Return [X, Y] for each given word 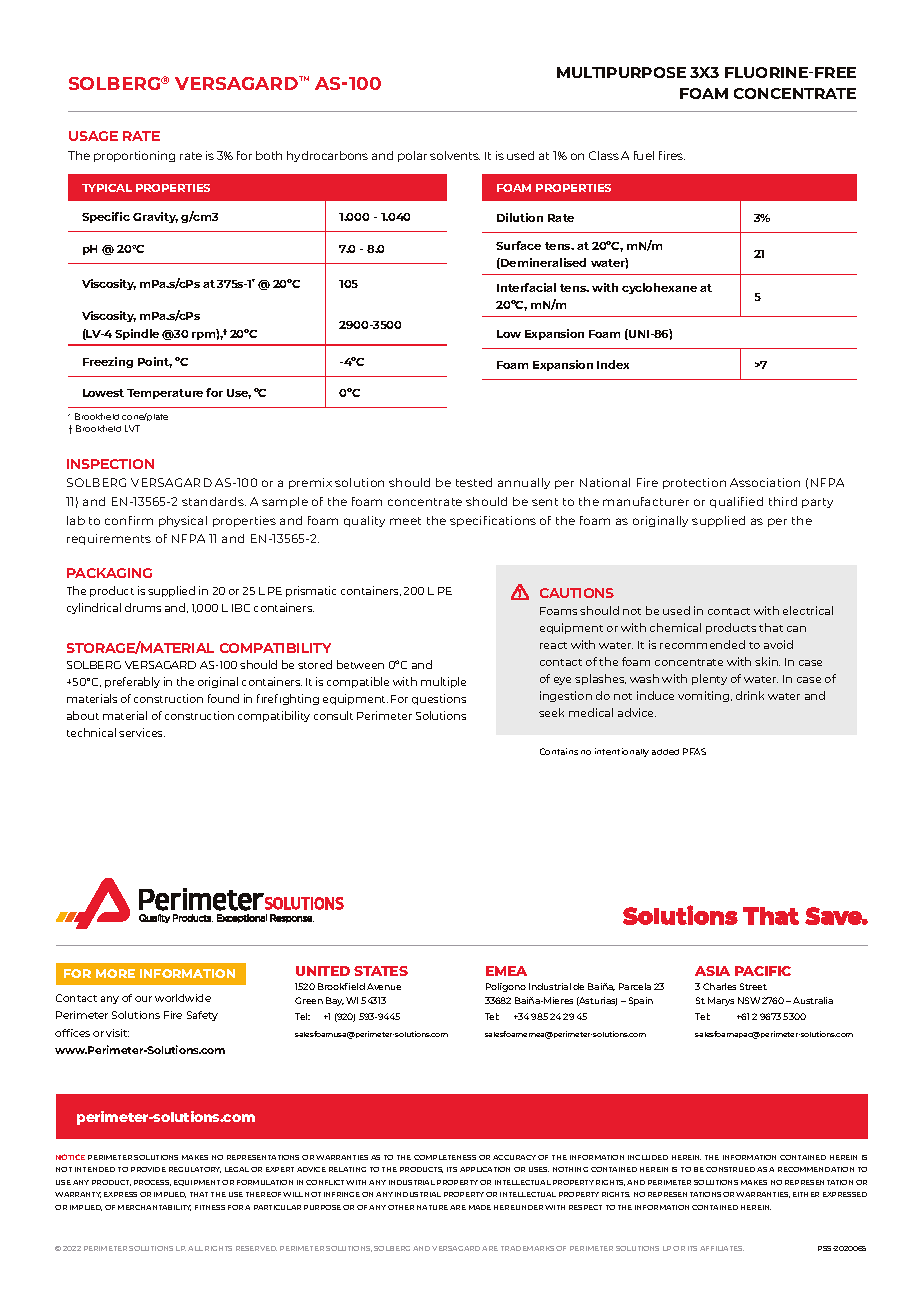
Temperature [165, 394]
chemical [675, 627]
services [142, 732]
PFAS [694, 751]
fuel [644, 155]
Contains [559, 751]
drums [143, 607]
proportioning [134, 156]
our [143, 999]
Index [613, 364]
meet [405, 521]
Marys [721, 1001]
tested [474, 482]
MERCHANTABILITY [154, 1208]
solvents [455, 155]
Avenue [384, 986]
